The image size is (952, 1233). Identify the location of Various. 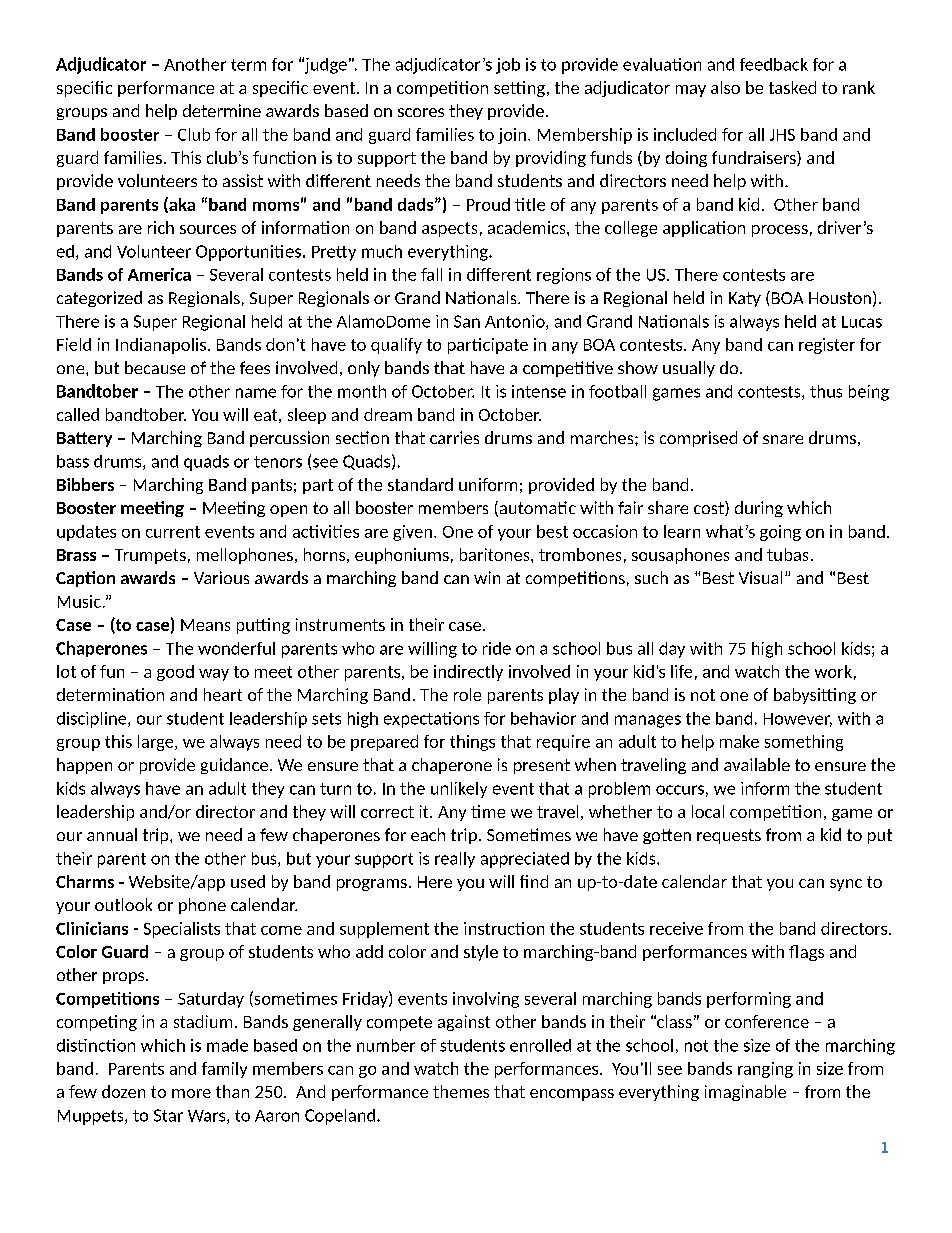
(221, 577).
